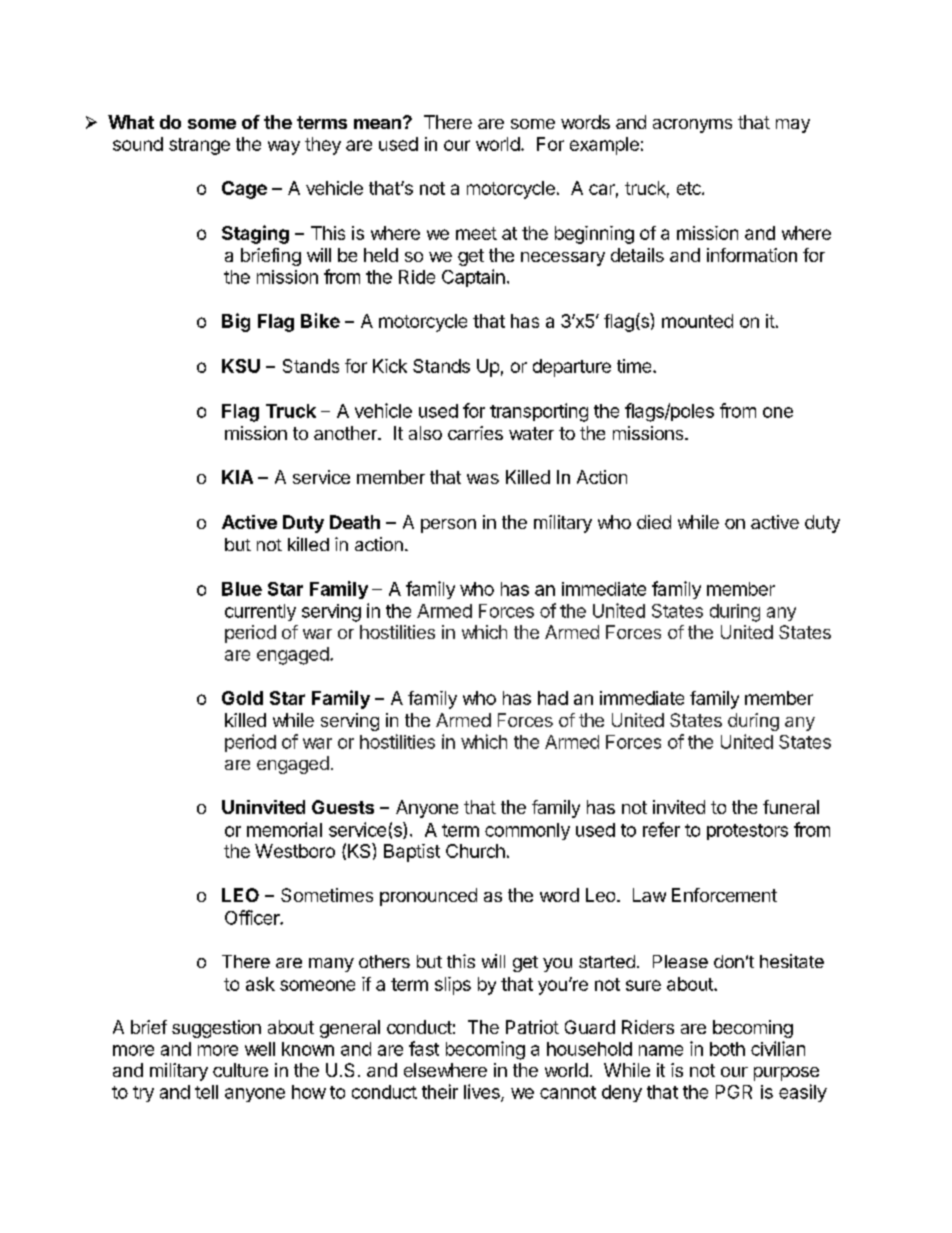  What do you see at coordinates (483, 1092) in the document?
I see `lives` at bounding box center [483, 1092].
